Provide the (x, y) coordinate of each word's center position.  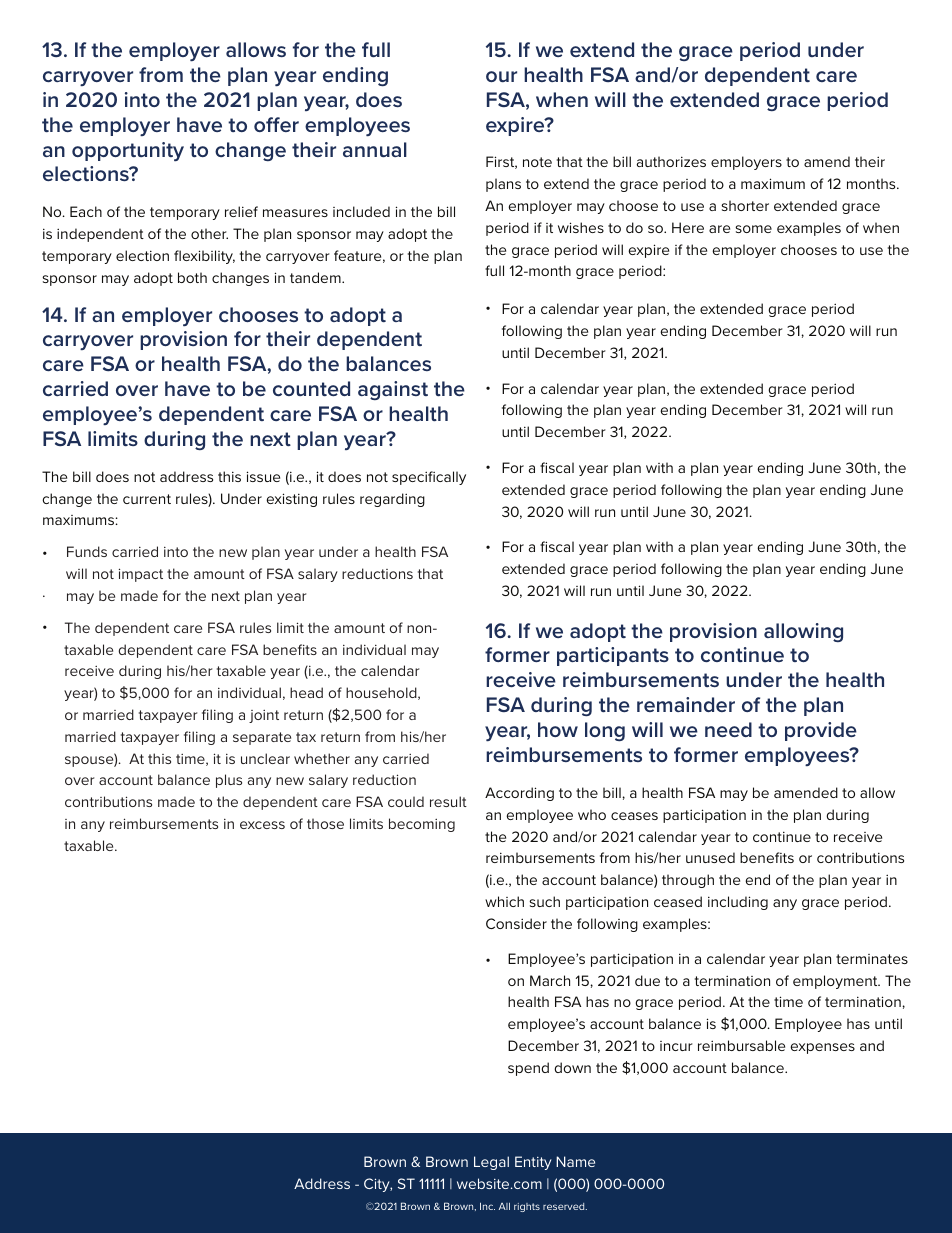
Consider (516, 923)
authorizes (671, 161)
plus (229, 781)
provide (821, 731)
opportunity (128, 151)
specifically (429, 478)
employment (836, 982)
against (393, 390)
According (519, 794)
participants (613, 656)
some (753, 229)
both (192, 277)
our (501, 76)
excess (262, 825)
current (147, 499)
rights (527, 1207)
